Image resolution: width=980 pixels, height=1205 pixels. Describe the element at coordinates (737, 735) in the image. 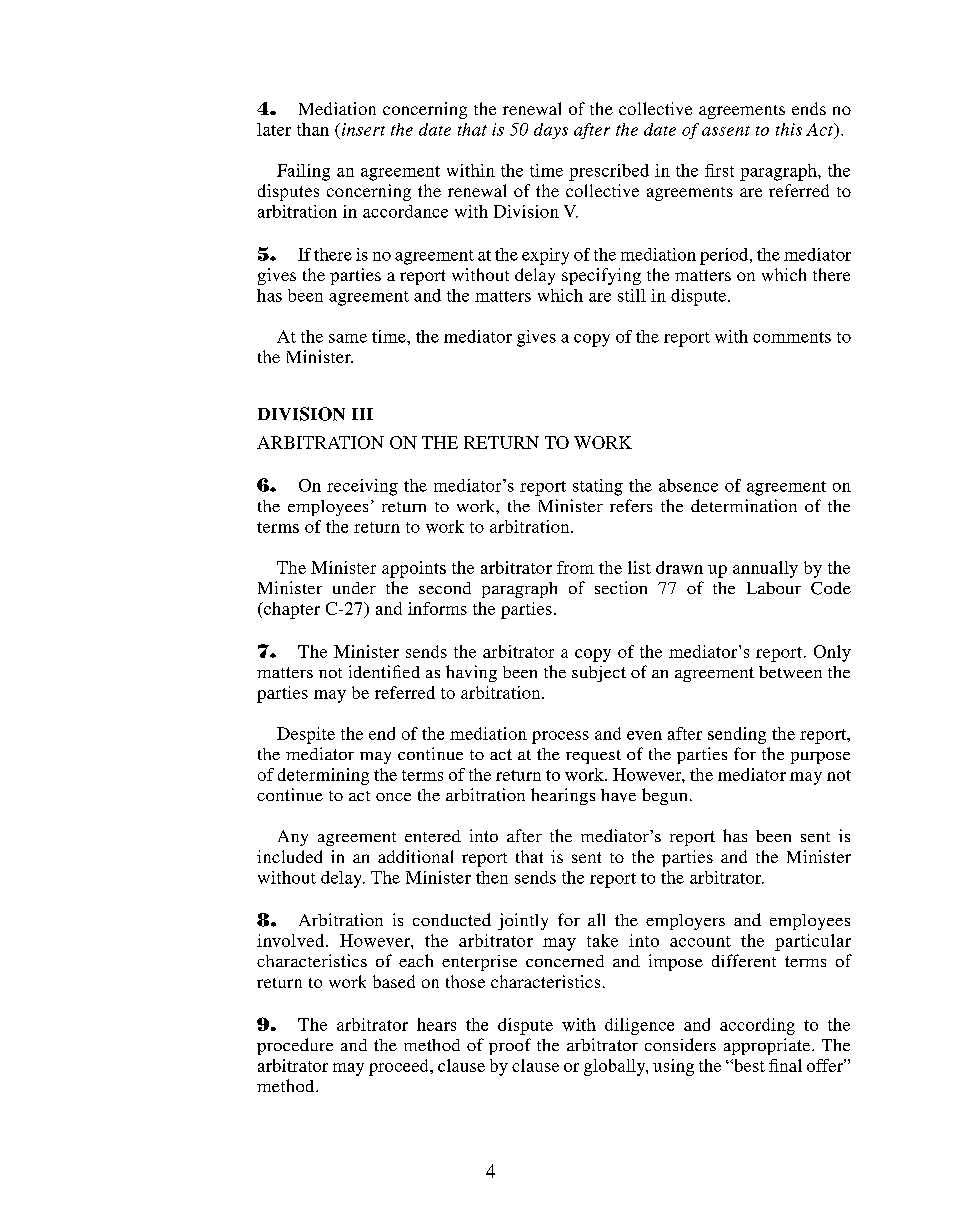

I see `sending` at that location.
